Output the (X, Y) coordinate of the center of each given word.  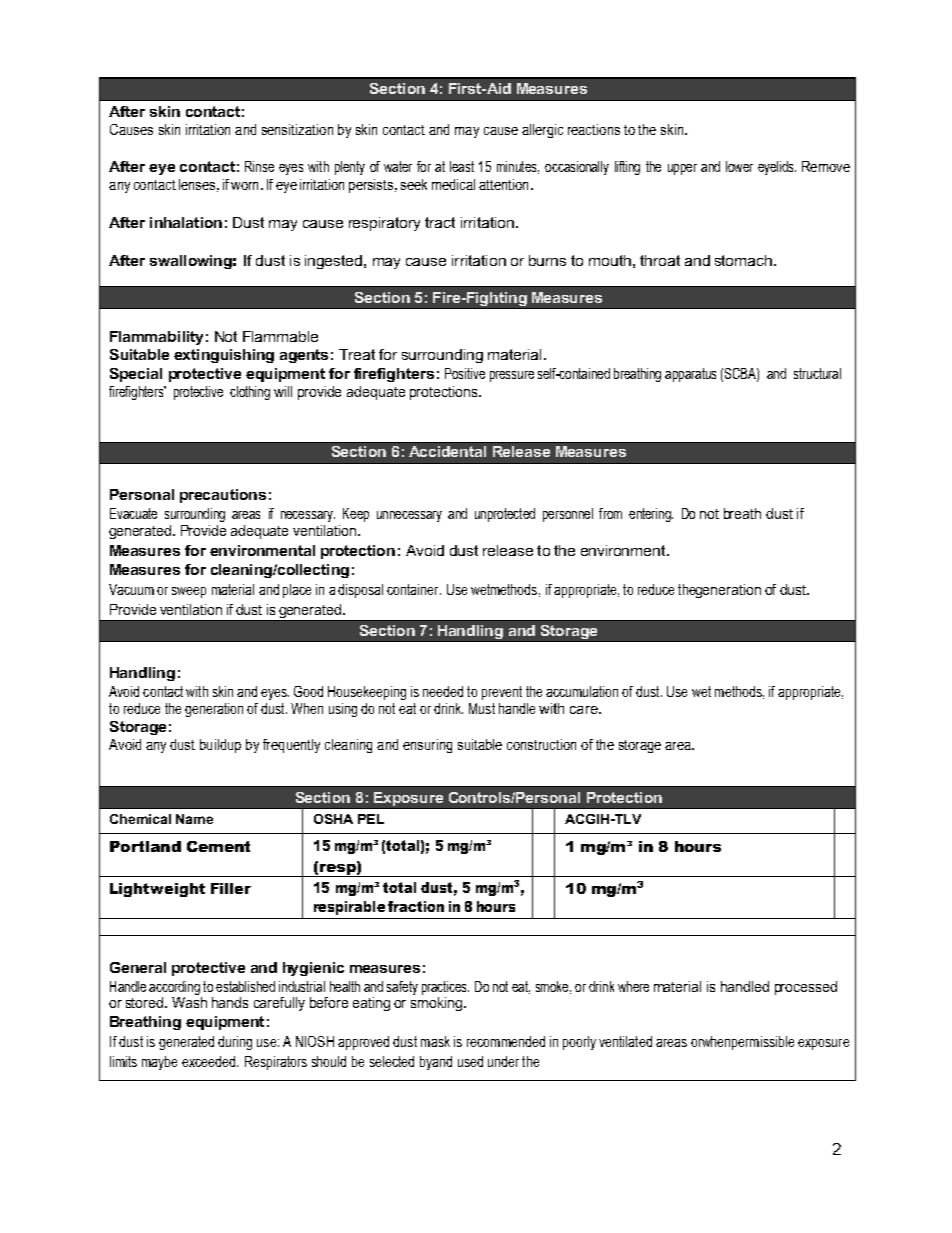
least (462, 166)
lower (739, 166)
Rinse (259, 166)
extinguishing (224, 356)
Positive (465, 373)
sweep (189, 592)
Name (194, 819)
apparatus (690, 375)
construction (541, 744)
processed (806, 988)
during (235, 1043)
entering (651, 515)
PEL (371, 819)
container (414, 589)
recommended (506, 1041)
